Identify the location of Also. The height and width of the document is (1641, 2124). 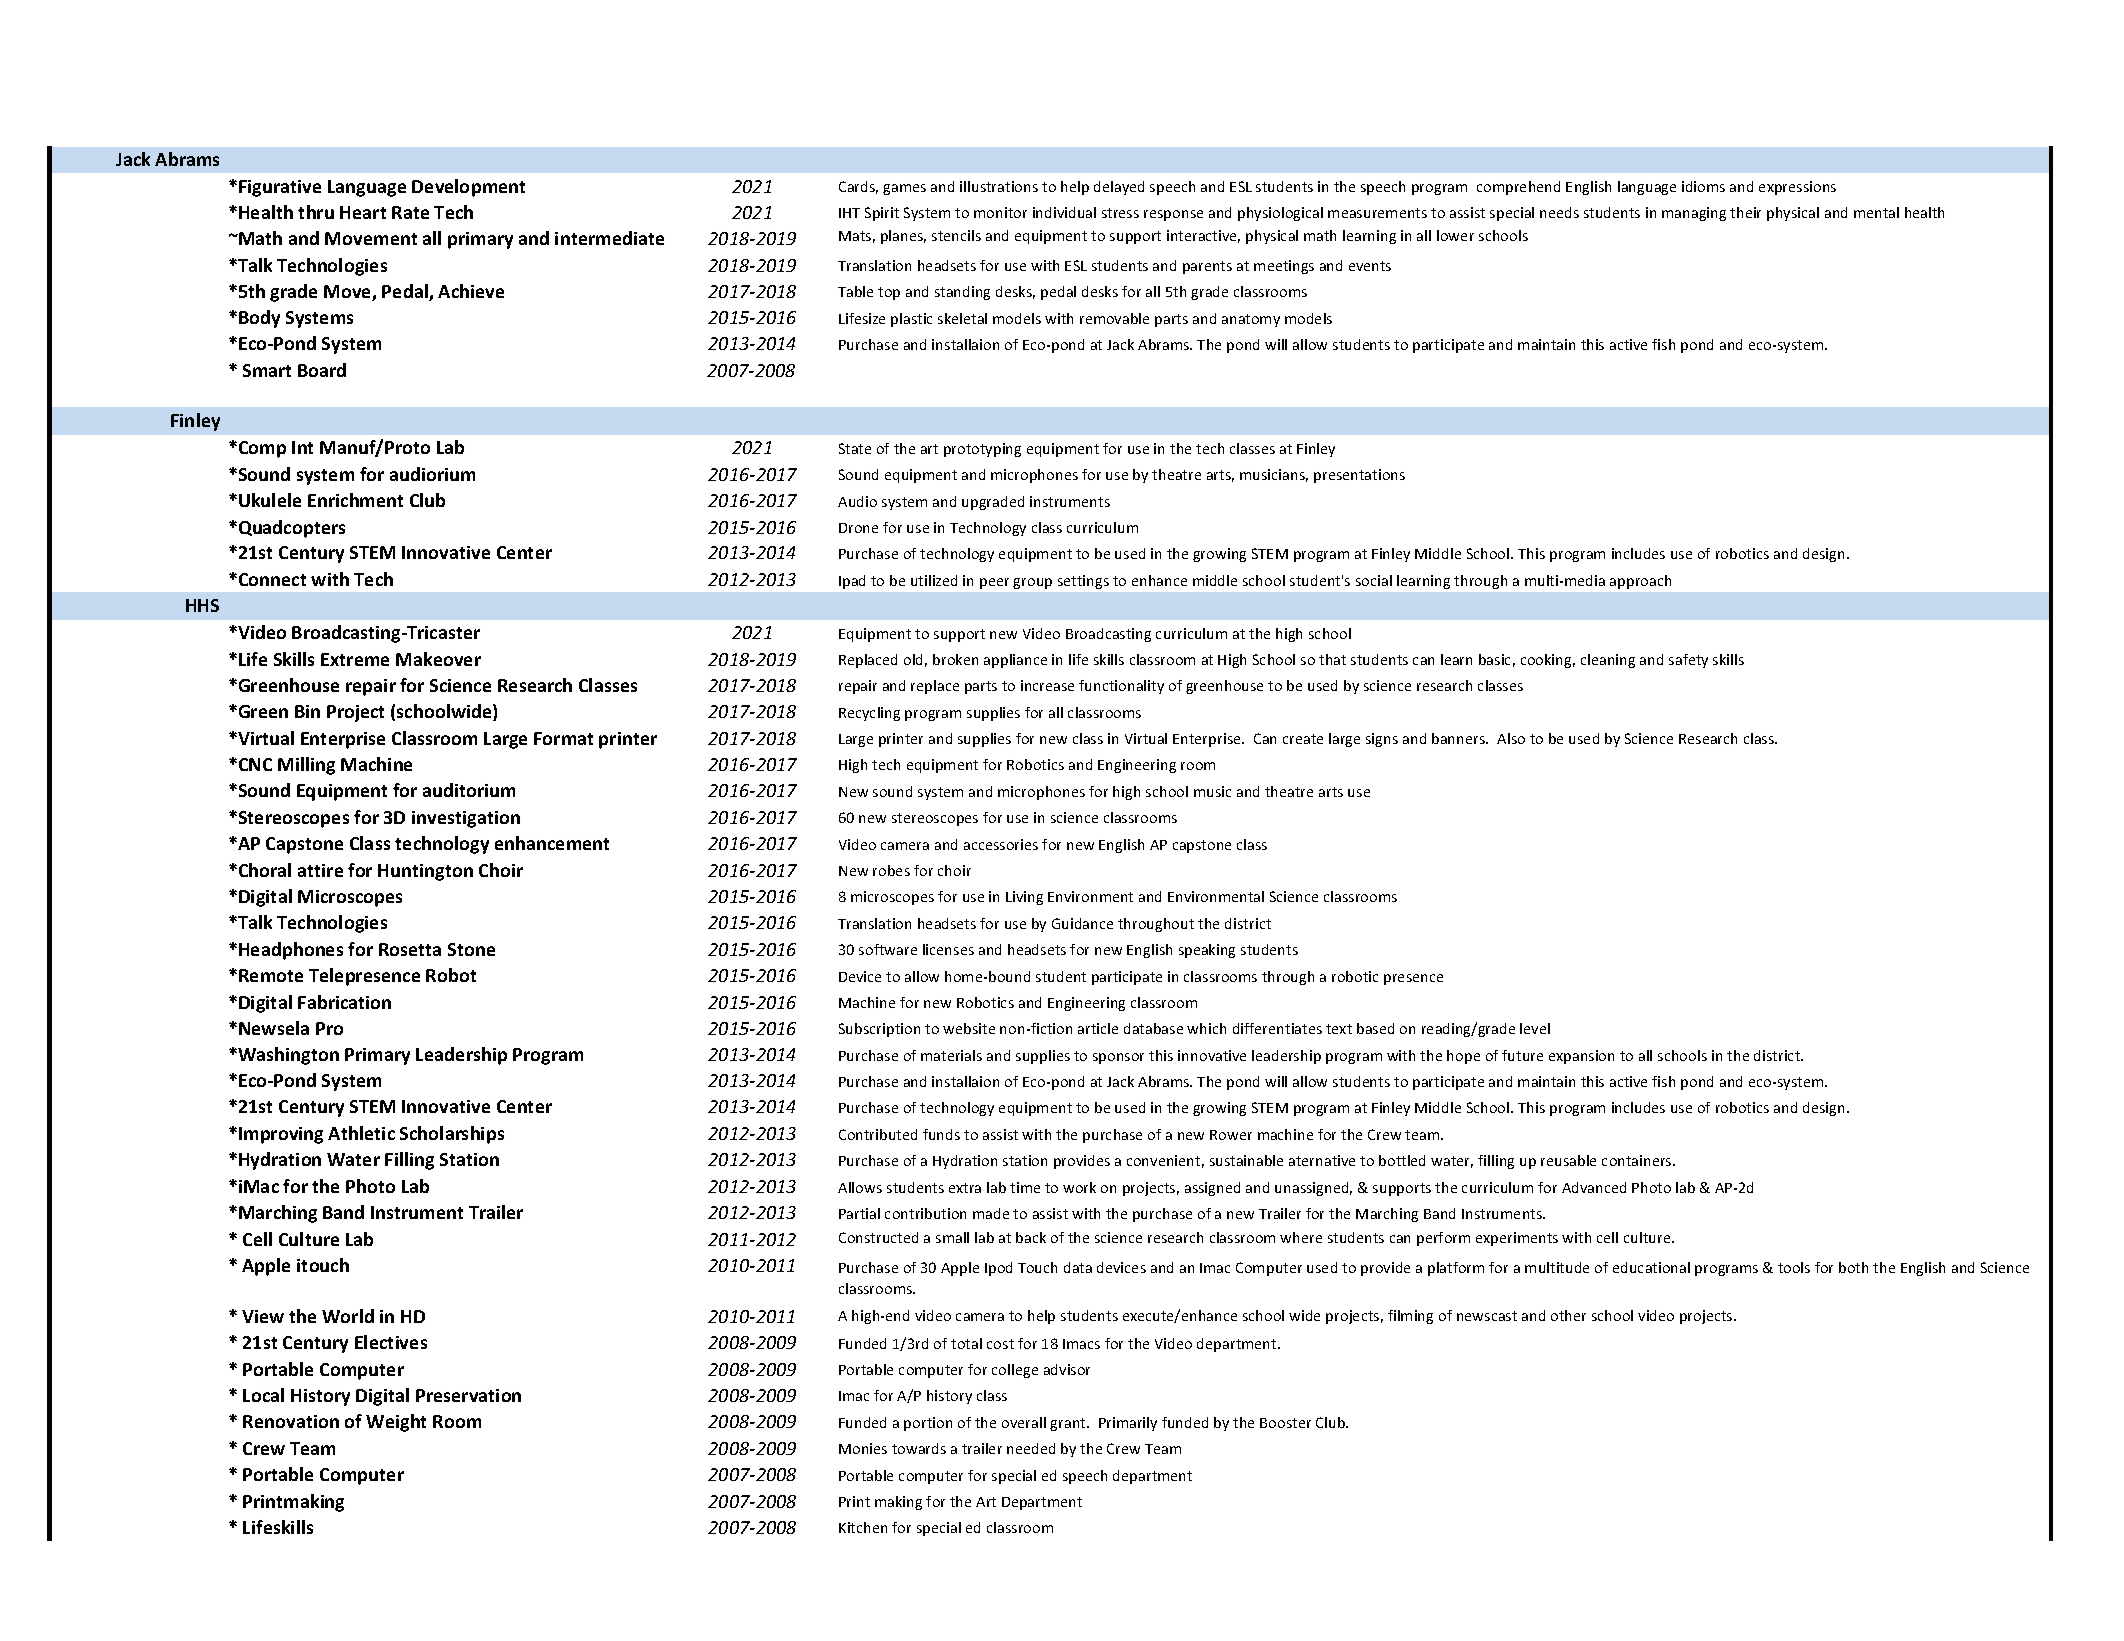
(1511, 738).
